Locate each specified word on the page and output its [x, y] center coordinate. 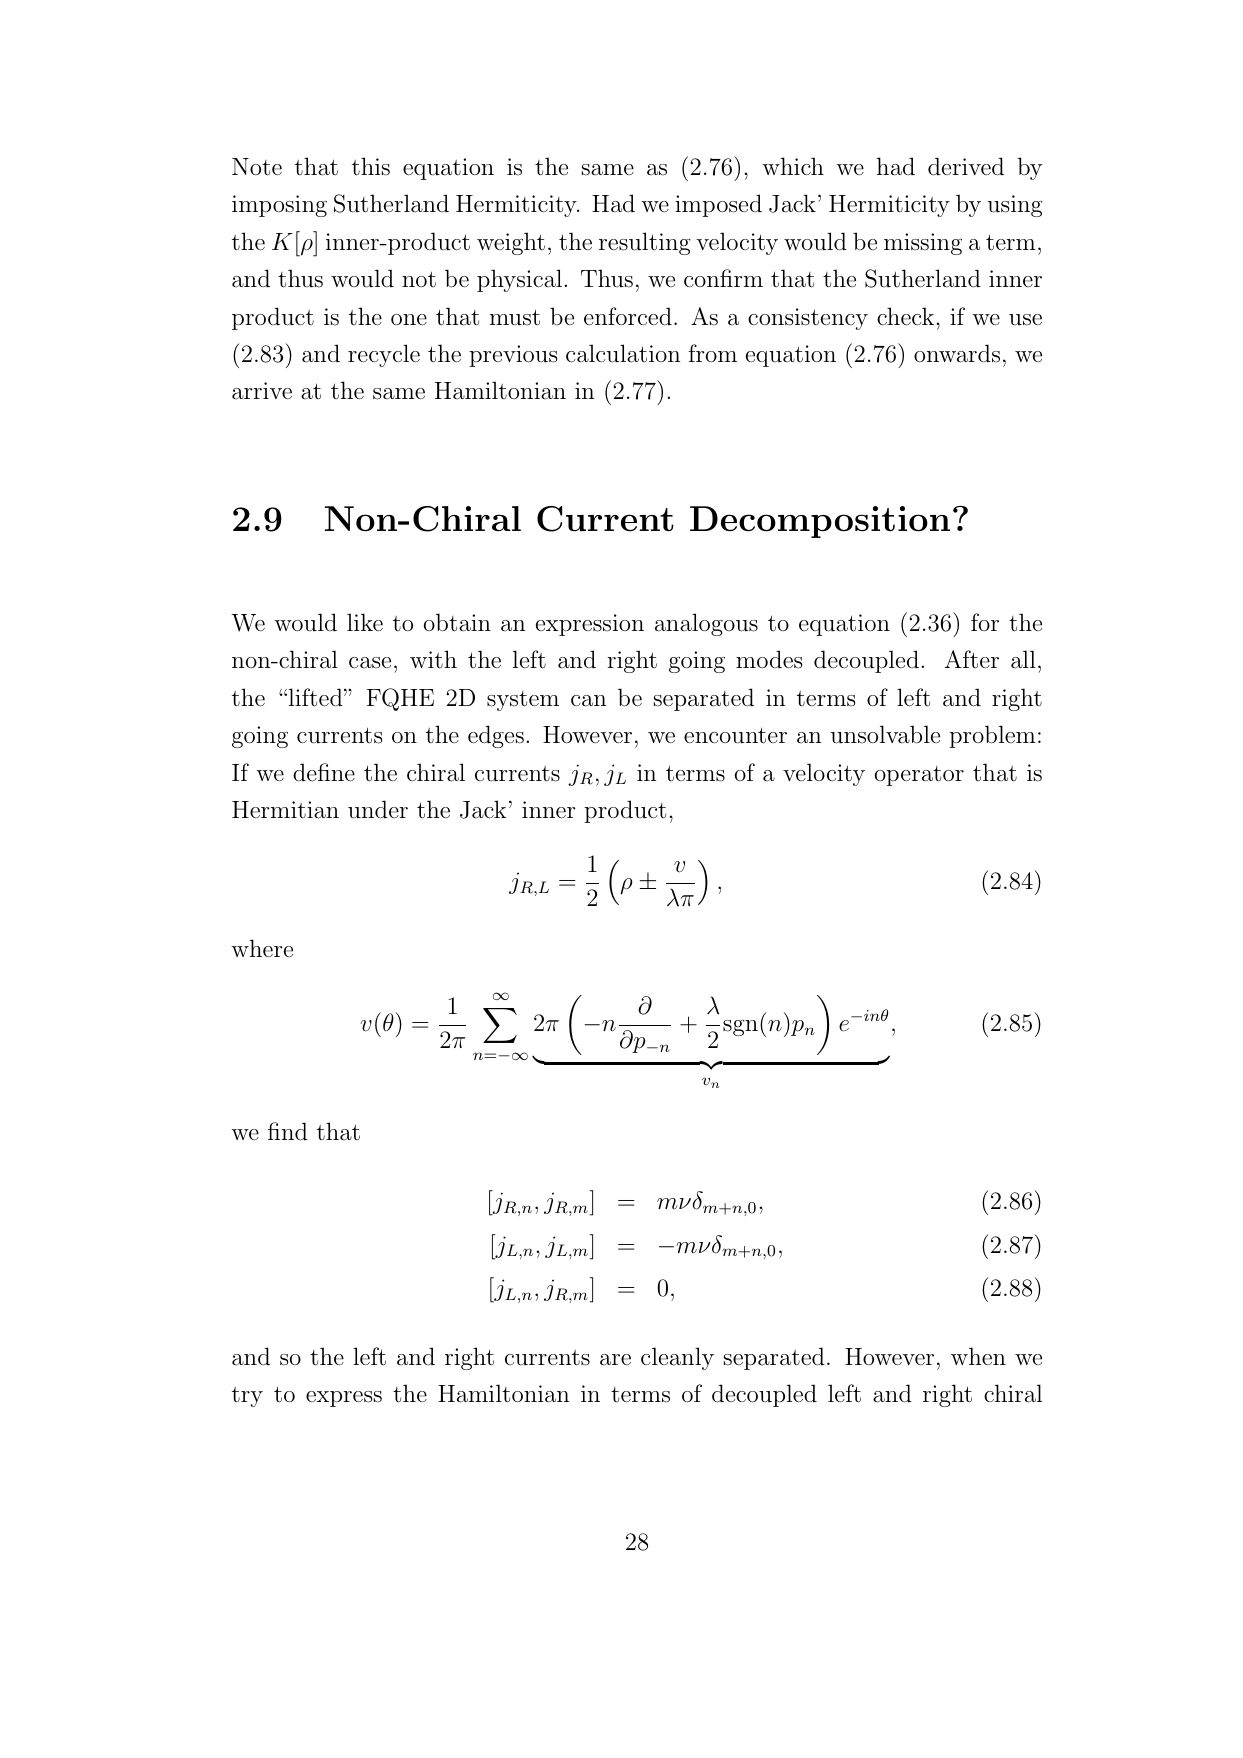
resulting [645, 243]
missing [923, 244]
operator [919, 776]
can [589, 701]
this [371, 166]
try [247, 1397]
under [378, 809]
